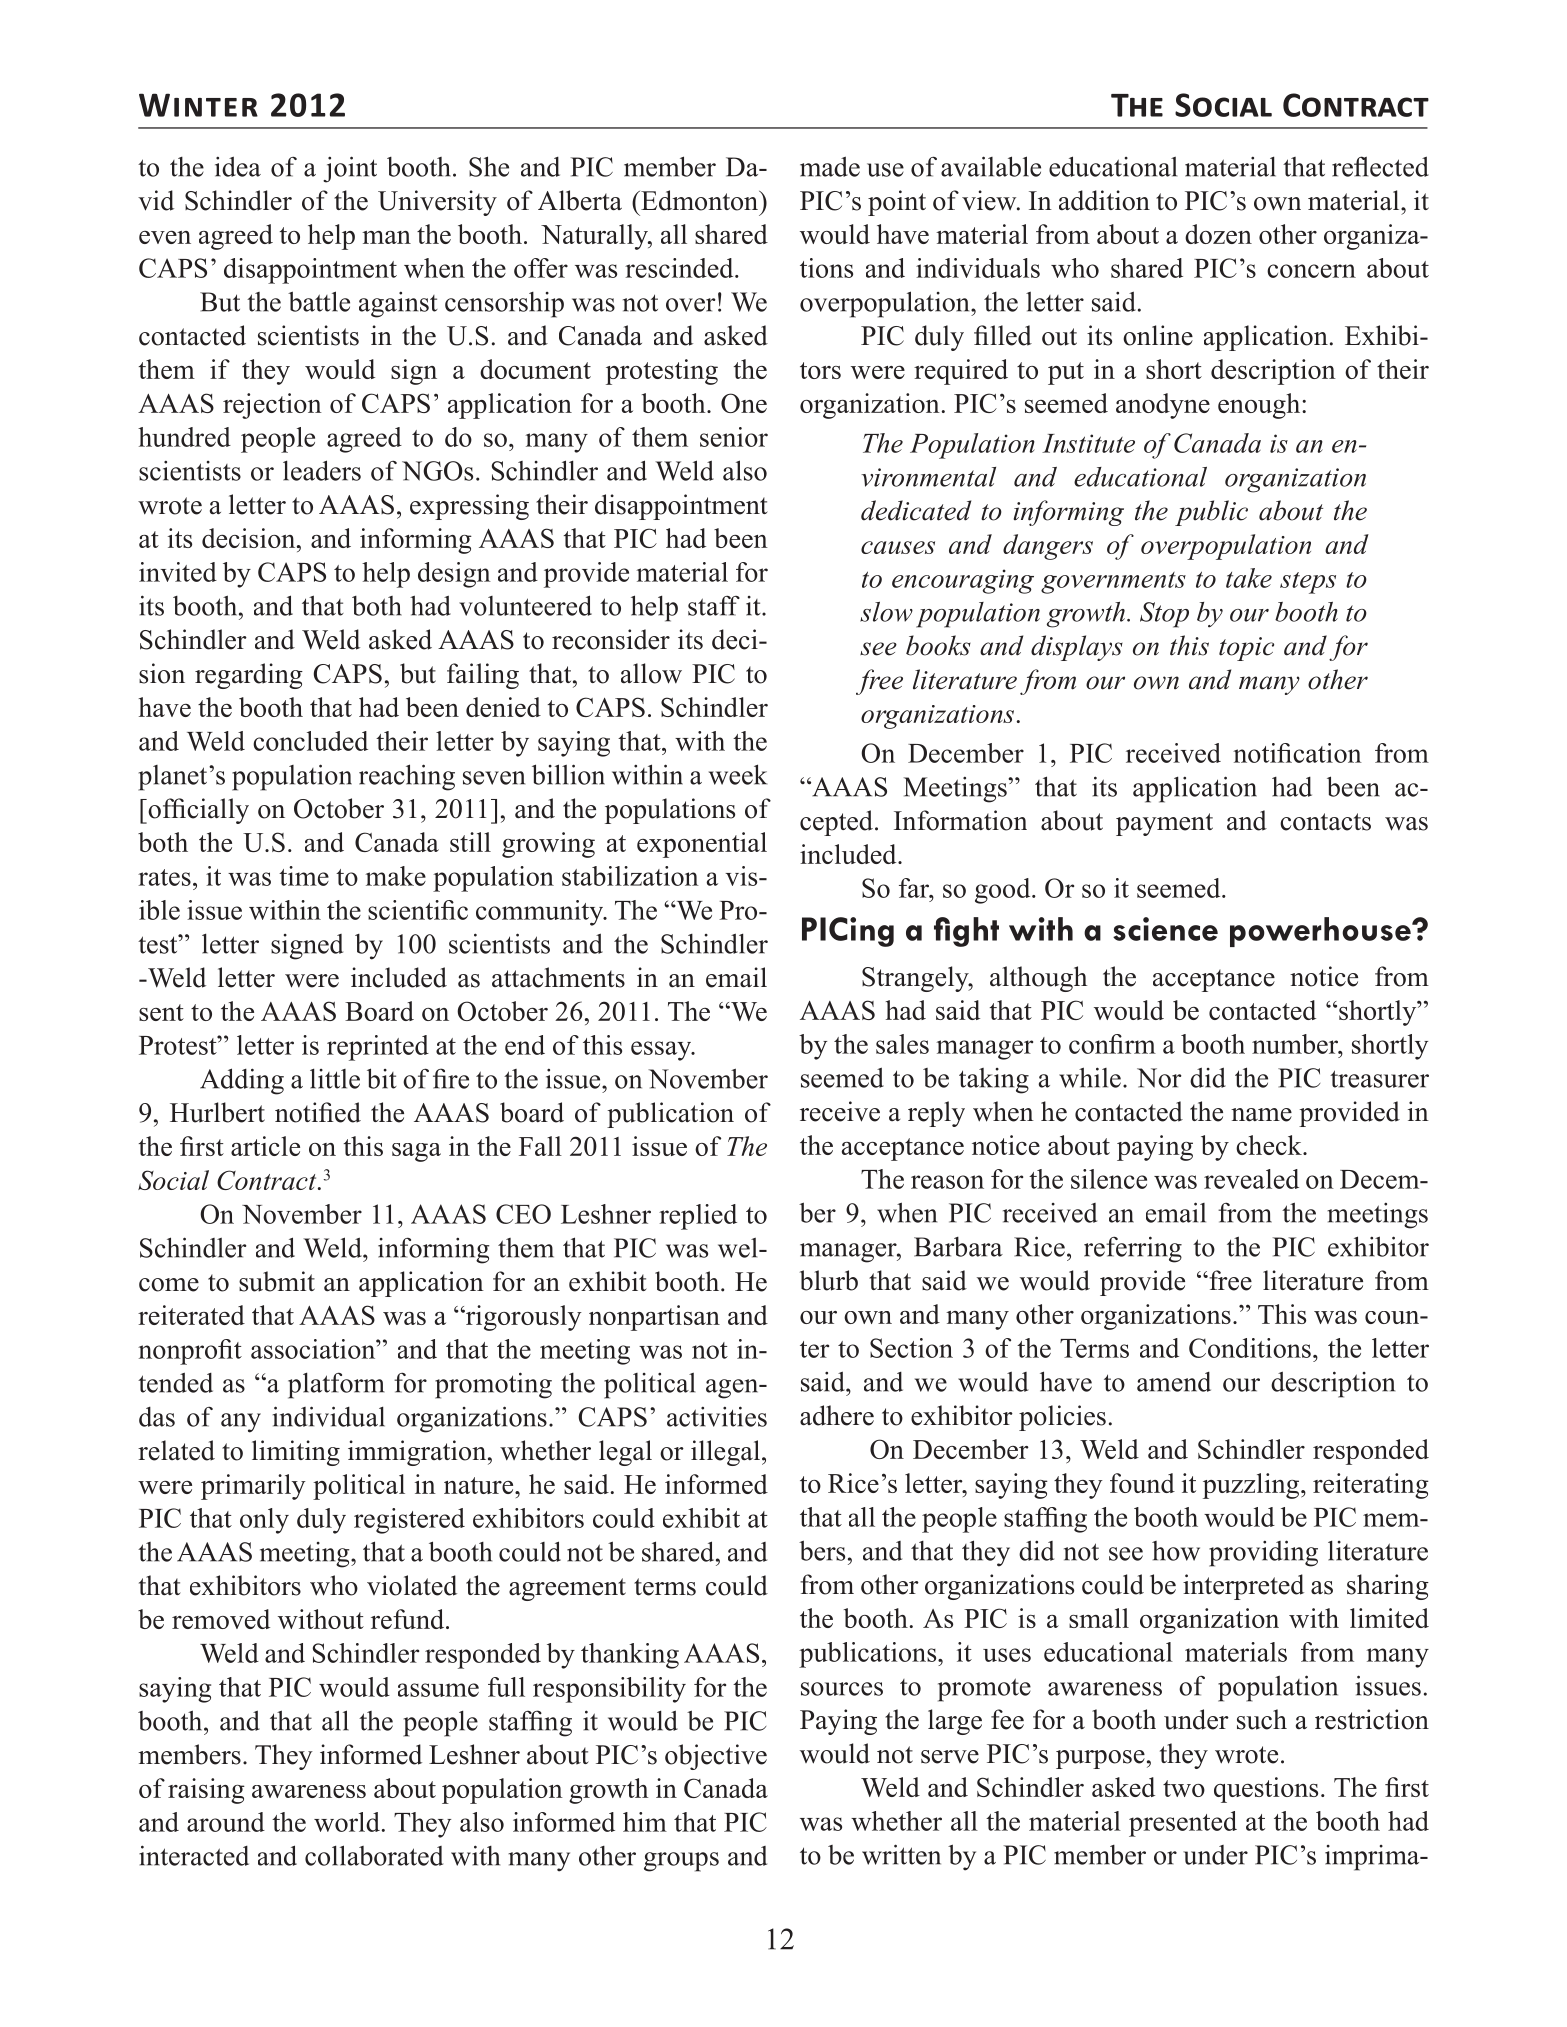 Image resolution: width=1567 pixels, height=2027 pixels. I want to click on number, so click(1296, 1044).
